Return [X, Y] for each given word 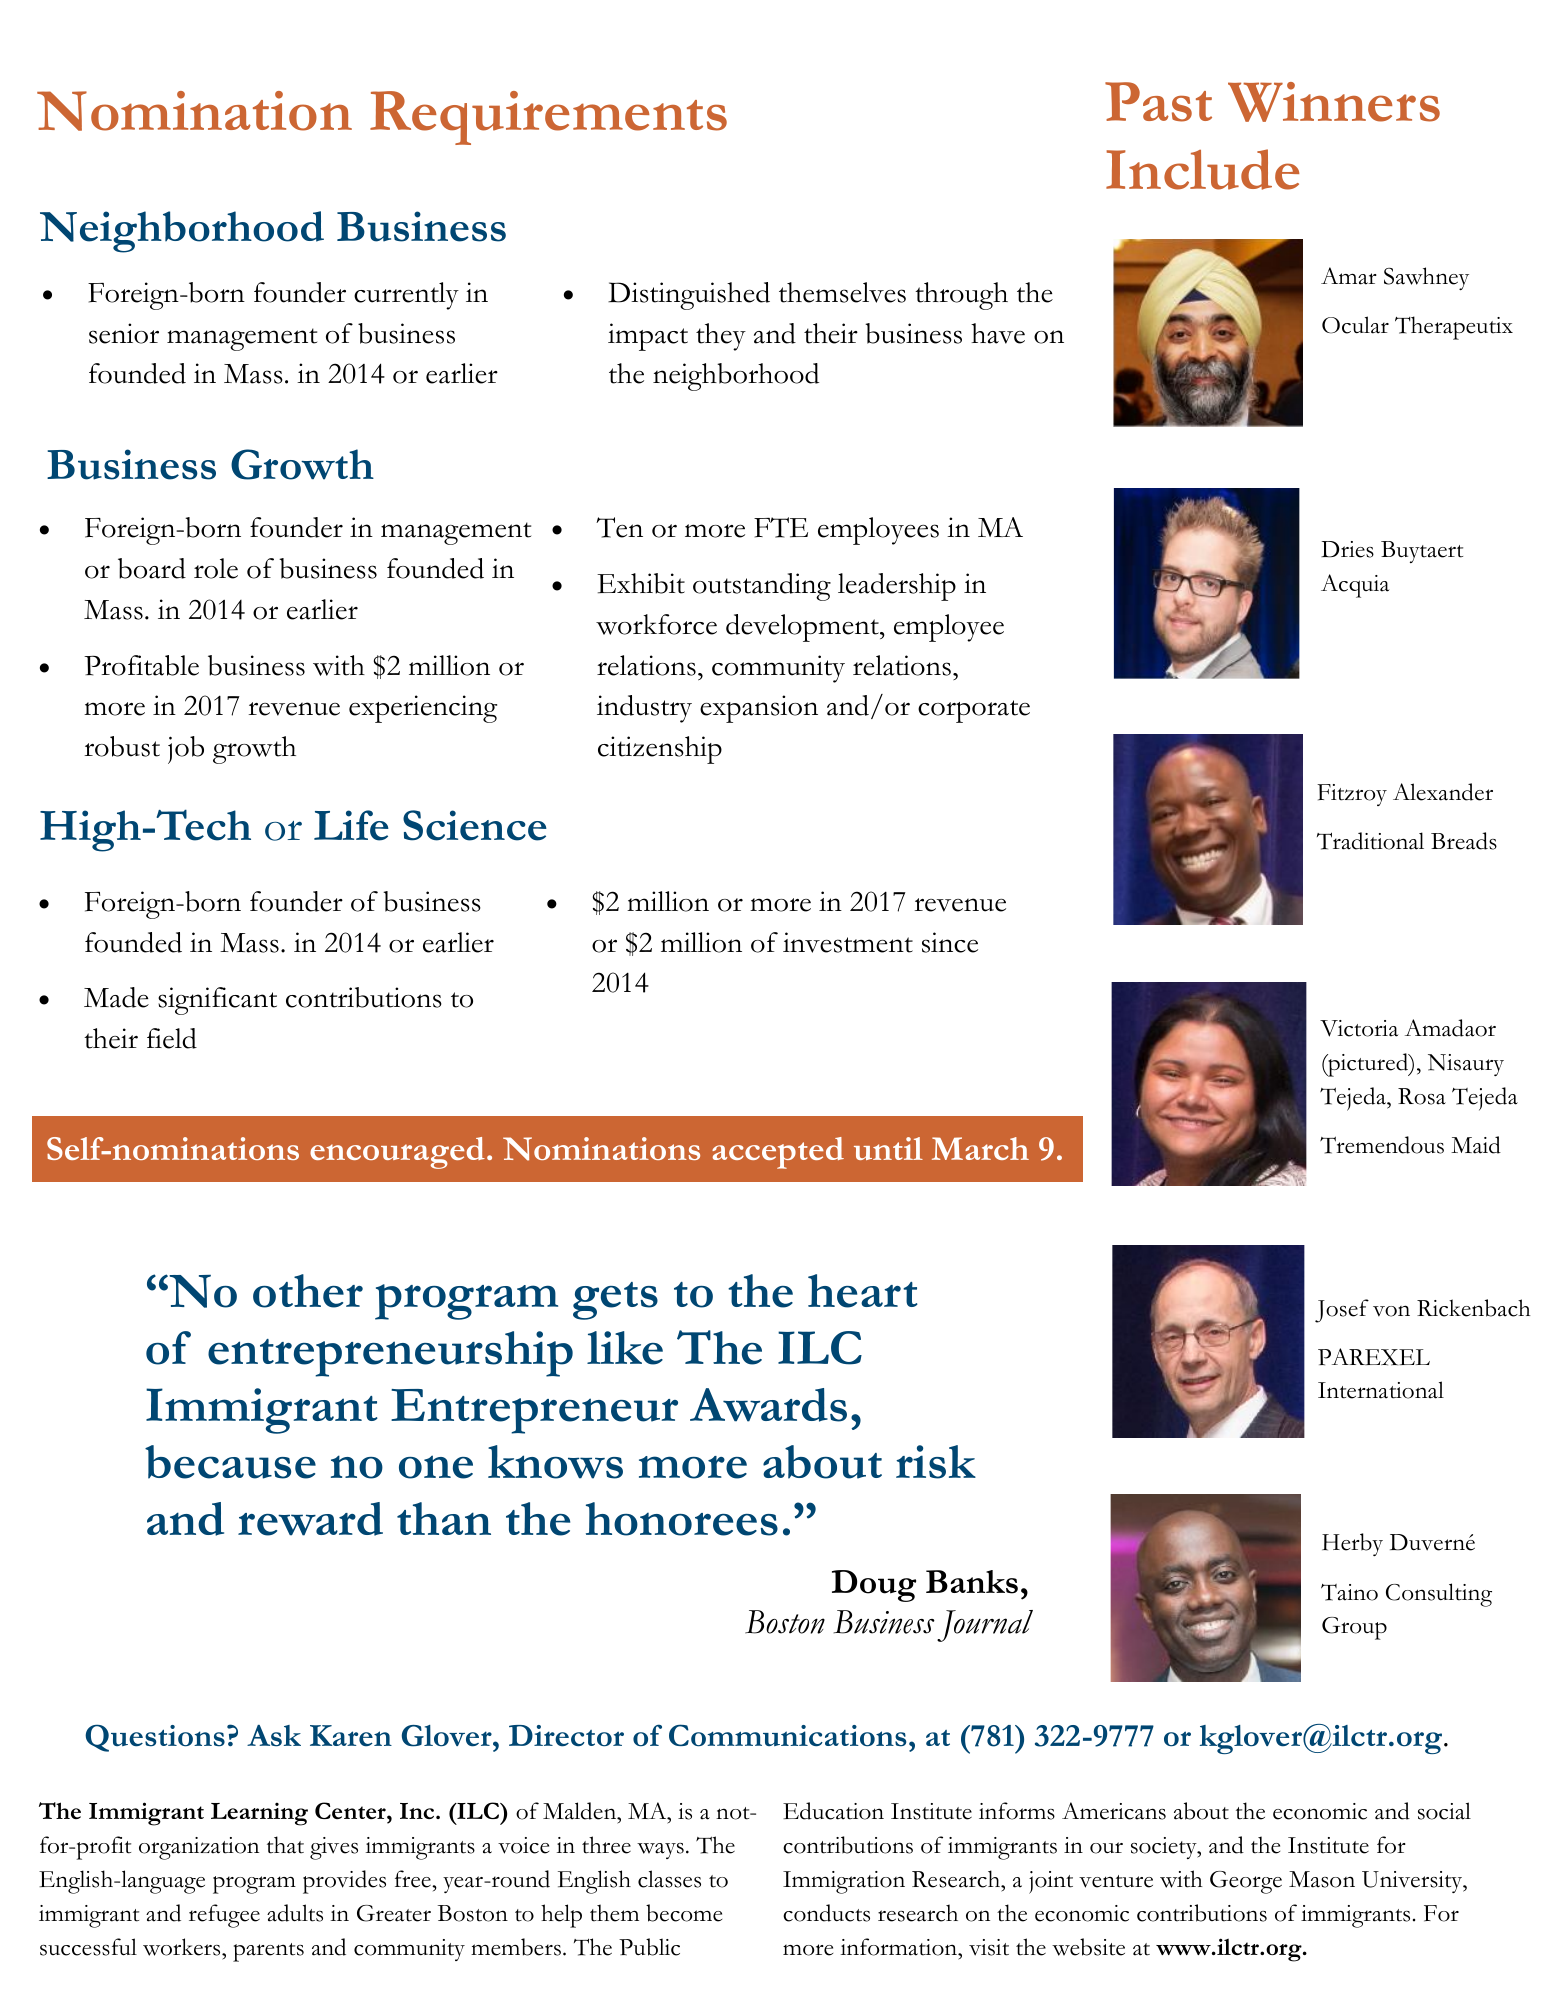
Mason [1322, 1879]
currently [406, 296]
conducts [826, 1913]
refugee [224, 1916]
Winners [1334, 102]
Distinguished [689, 296]
